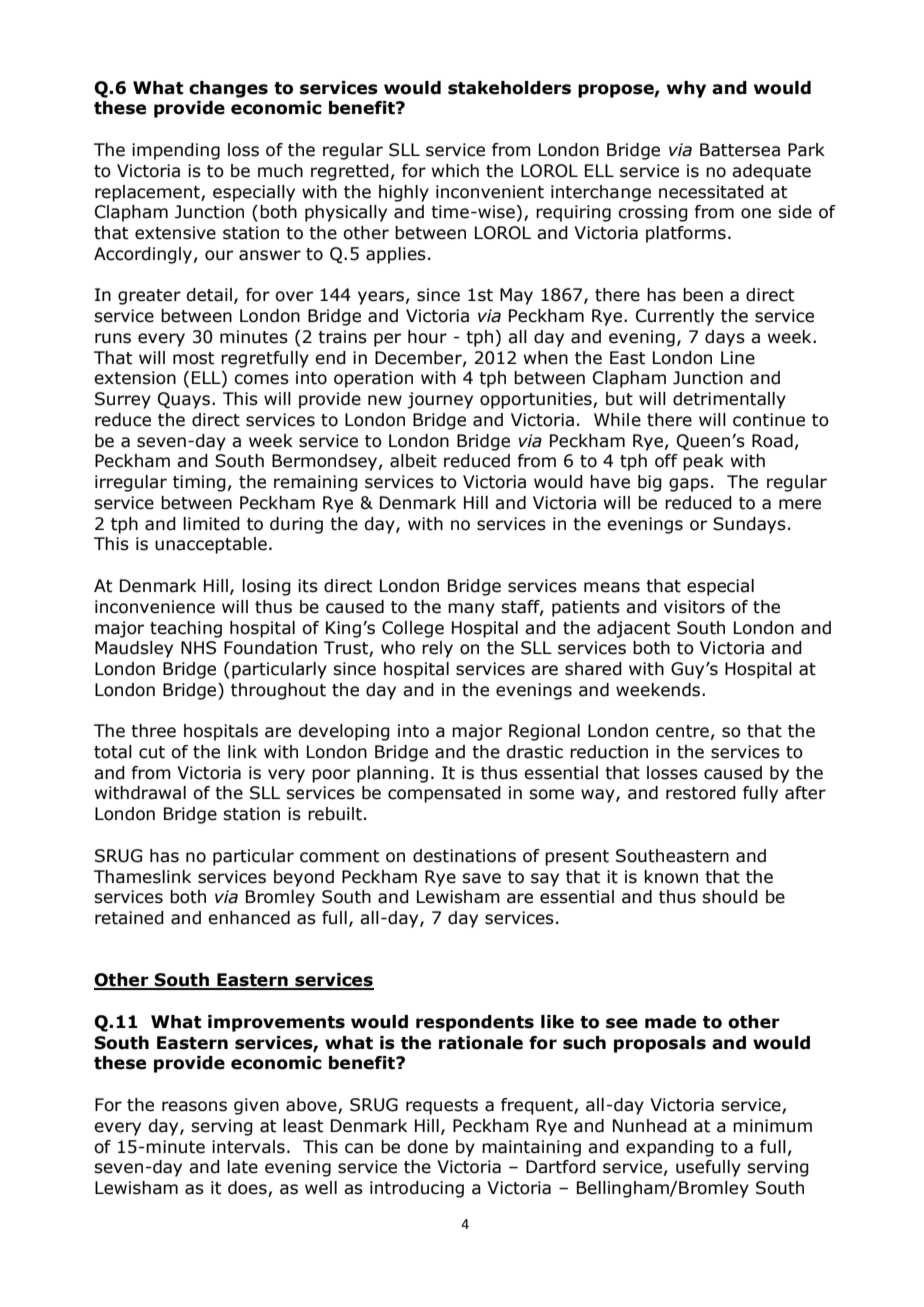 This document has width=924, height=1307. Describe the element at coordinates (242, 1167) in the document. I see `late` at that location.
